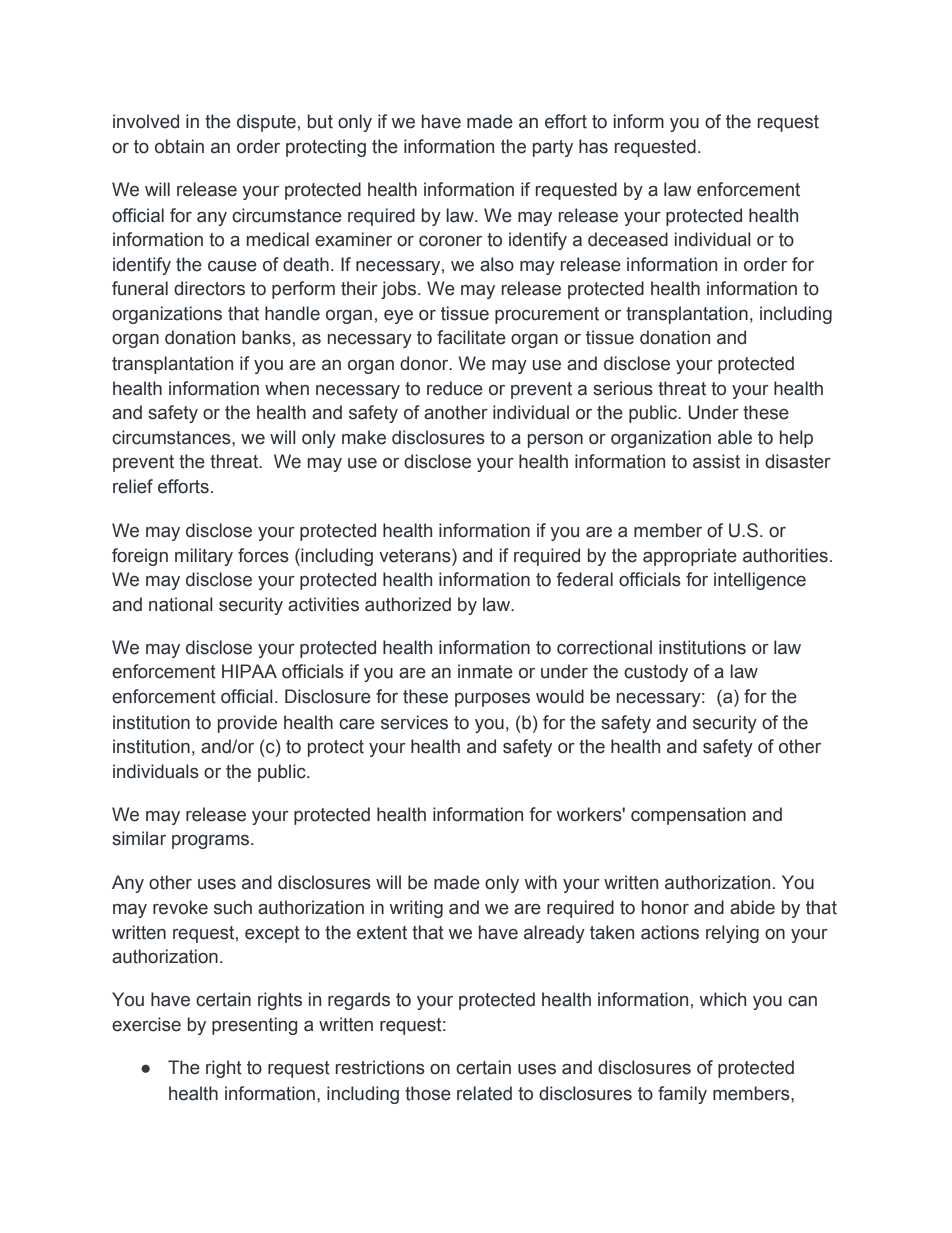  What do you see at coordinates (553, 148) in the screenshot?
I see `party` at bounding box center [553, 148].
